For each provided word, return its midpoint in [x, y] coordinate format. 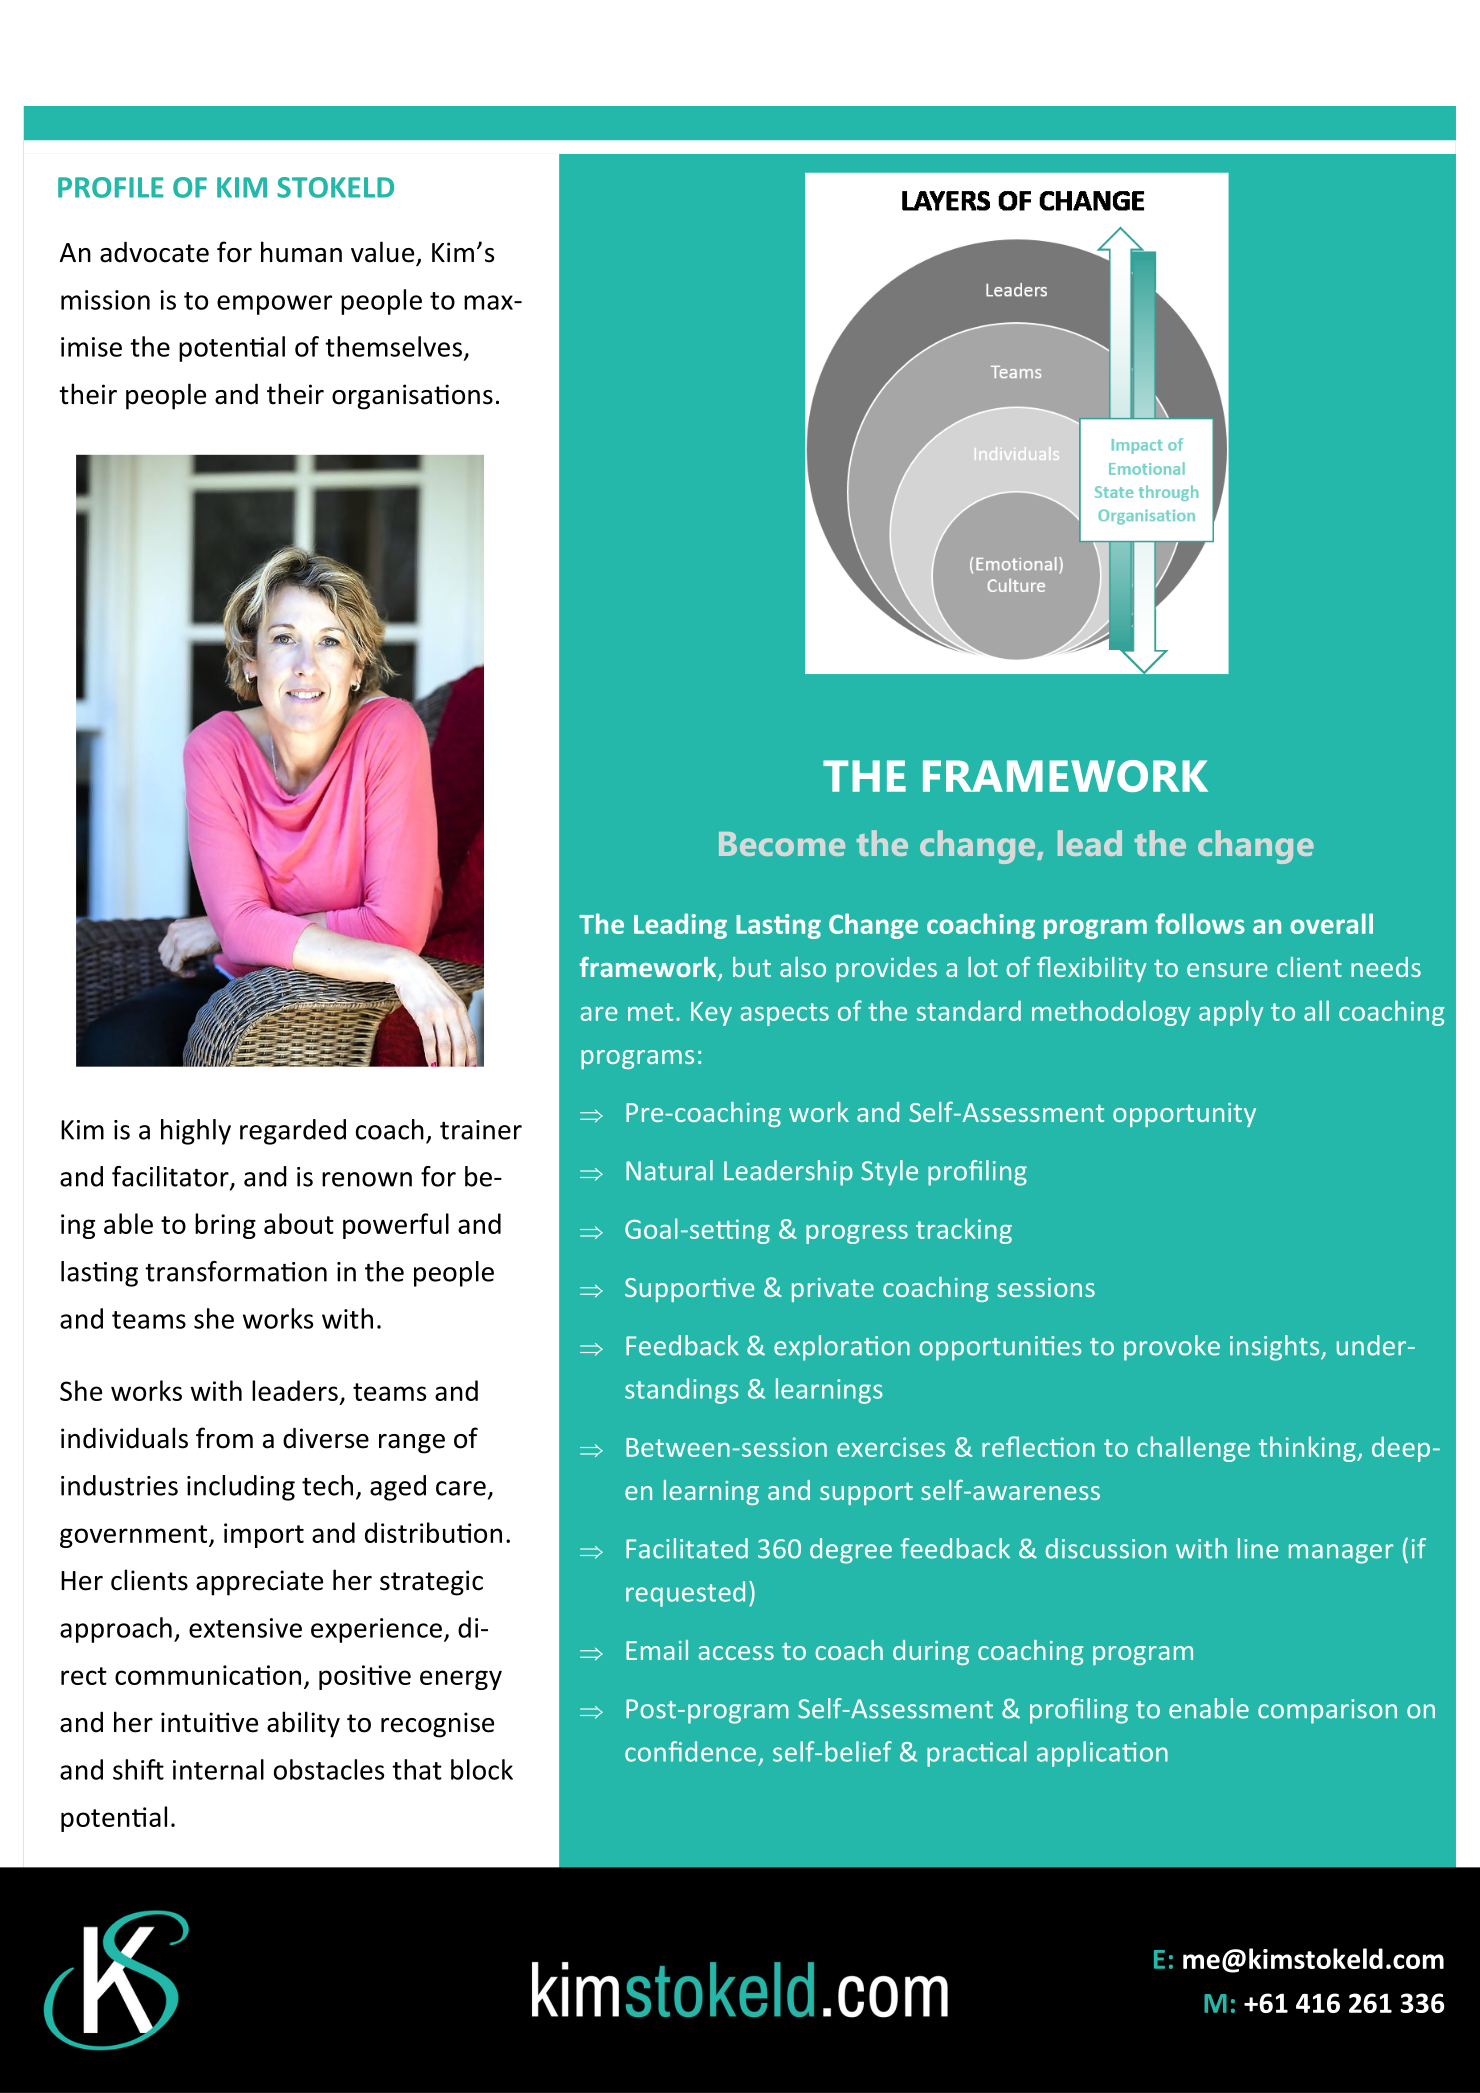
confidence [690, 1751]
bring [225, 1226]
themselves [393, 346]
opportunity [1184, 1115]
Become [782, 844]
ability [303, 1724]
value [384, 253]
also [803, 967]
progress [857, 1234]
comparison [1327, 1711]
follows [1200, 923]
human [301, 252]
